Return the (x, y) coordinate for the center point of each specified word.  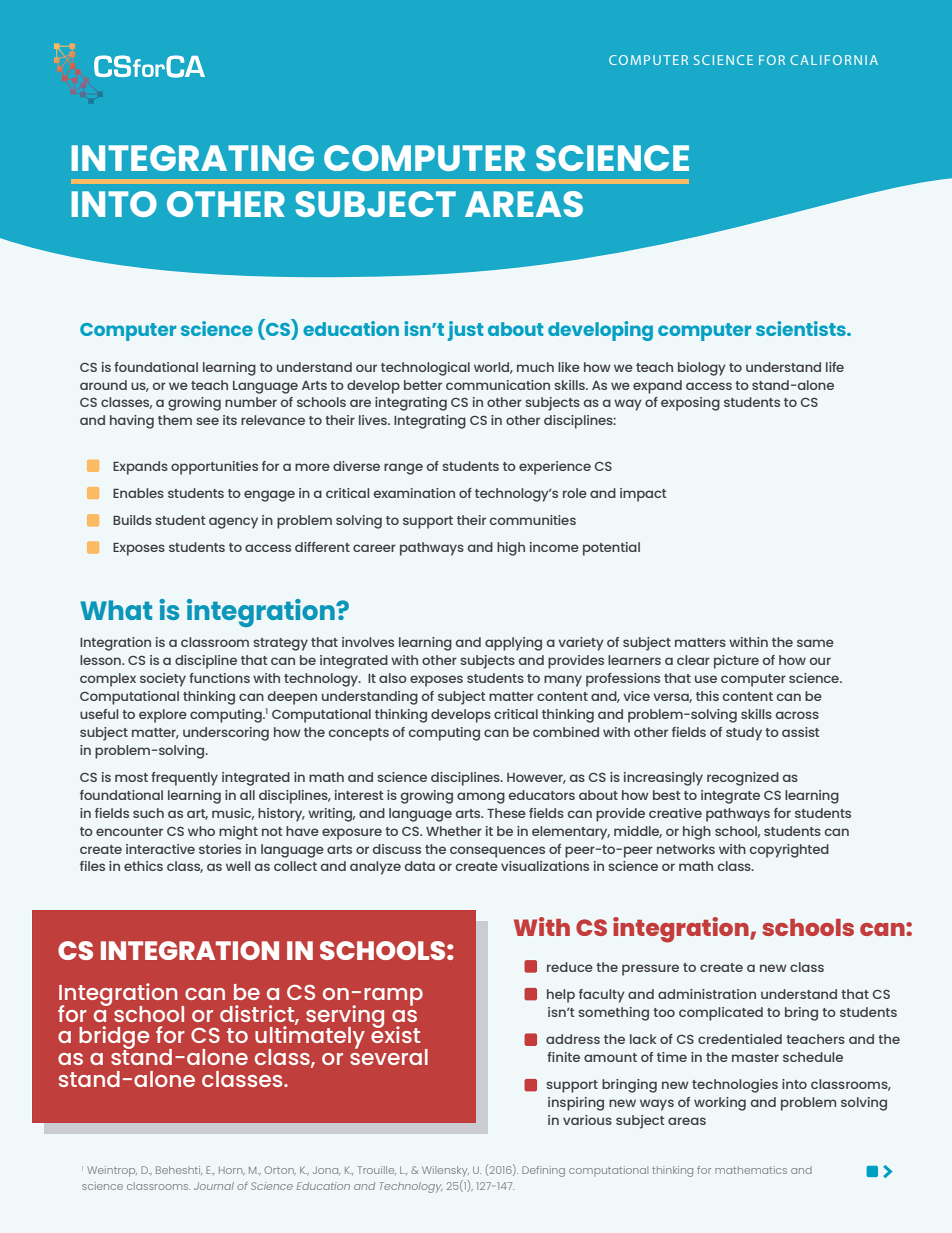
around (103, 385)
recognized (743, 779)
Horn (232, 1171)
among (481, 798)
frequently (184, 779)
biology (702, 369)
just (465, 331)
